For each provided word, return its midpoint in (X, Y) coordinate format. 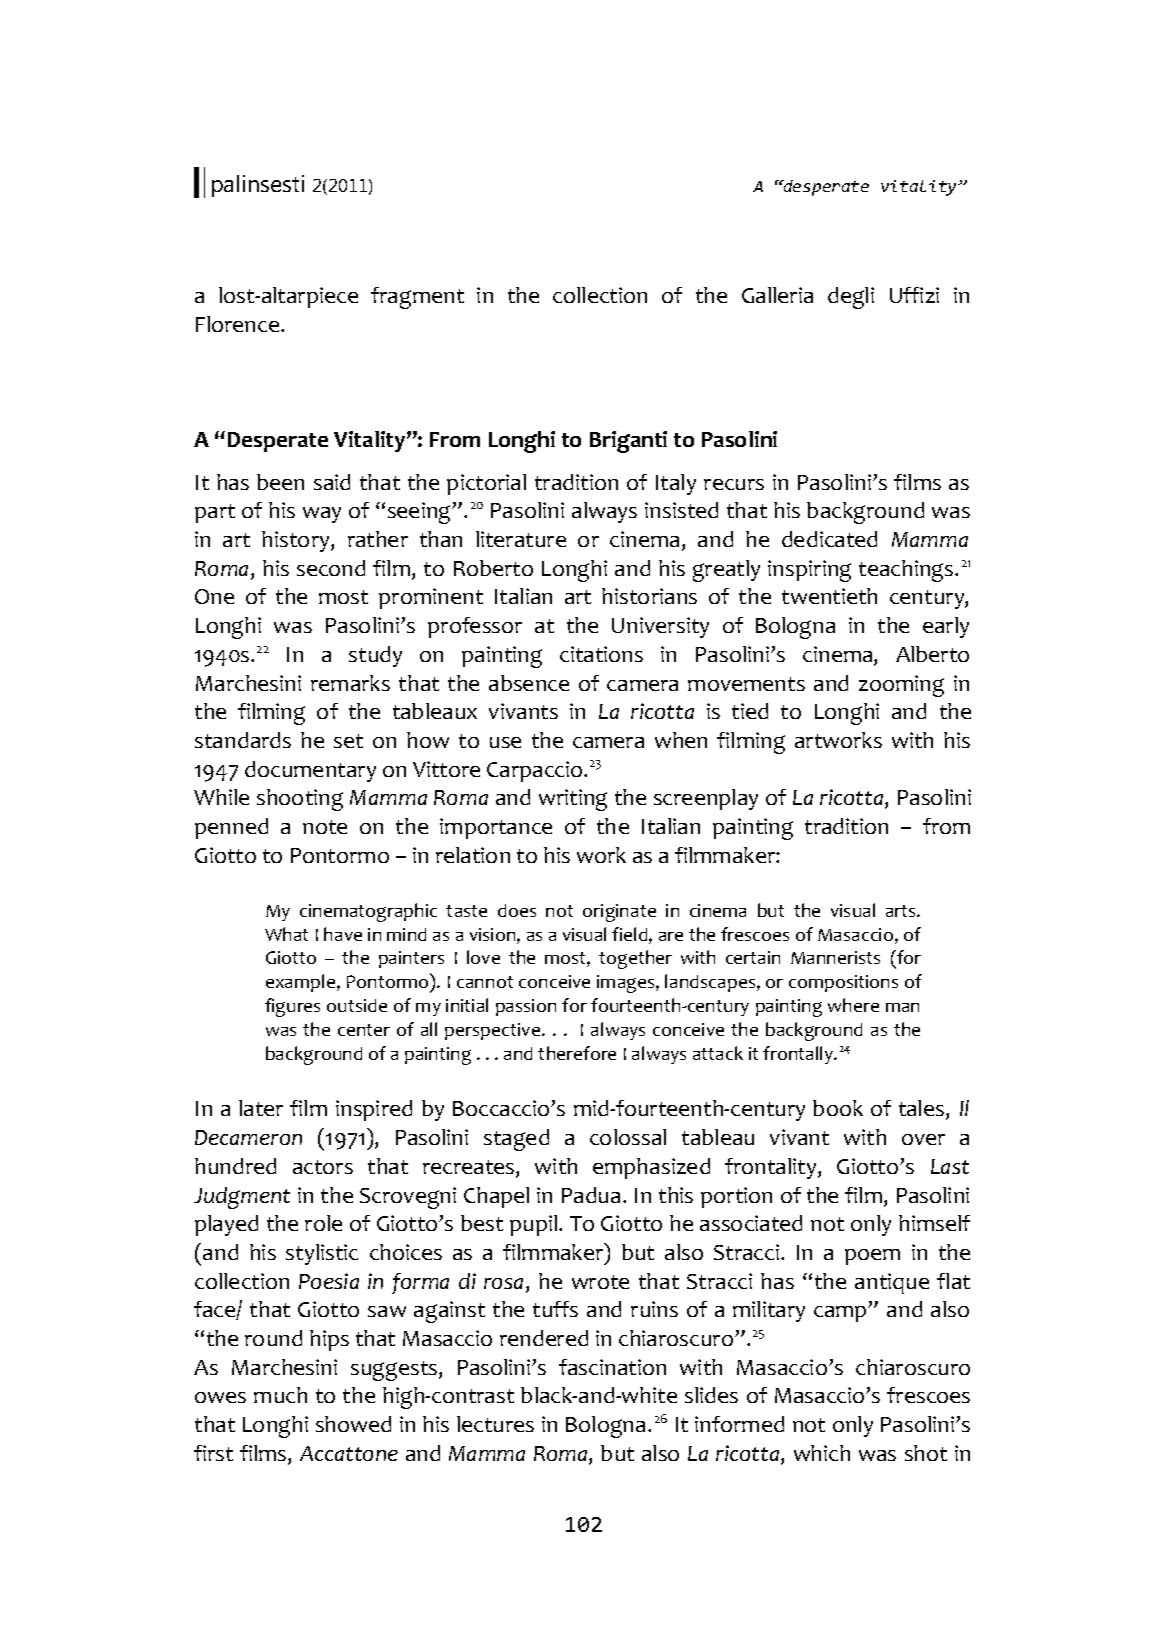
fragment (417, 298)
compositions (843, 983)
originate (619, 913)
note (325, 827)
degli (851, 298)
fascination (612, 1367)
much (280, 1395)
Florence (239, 324)
